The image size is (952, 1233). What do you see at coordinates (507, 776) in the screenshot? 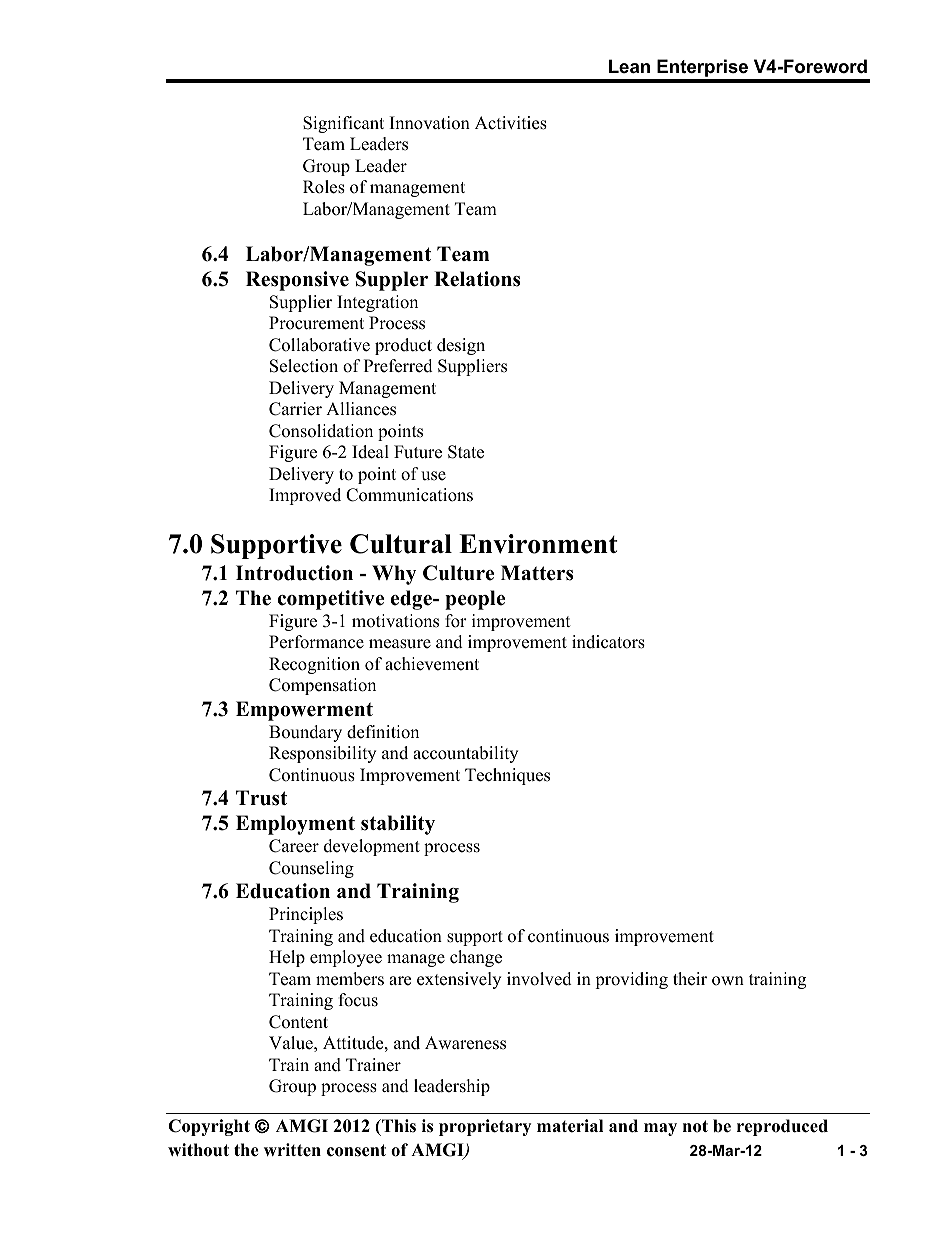
I see `Techniques` at bounding box center [507, 776].
